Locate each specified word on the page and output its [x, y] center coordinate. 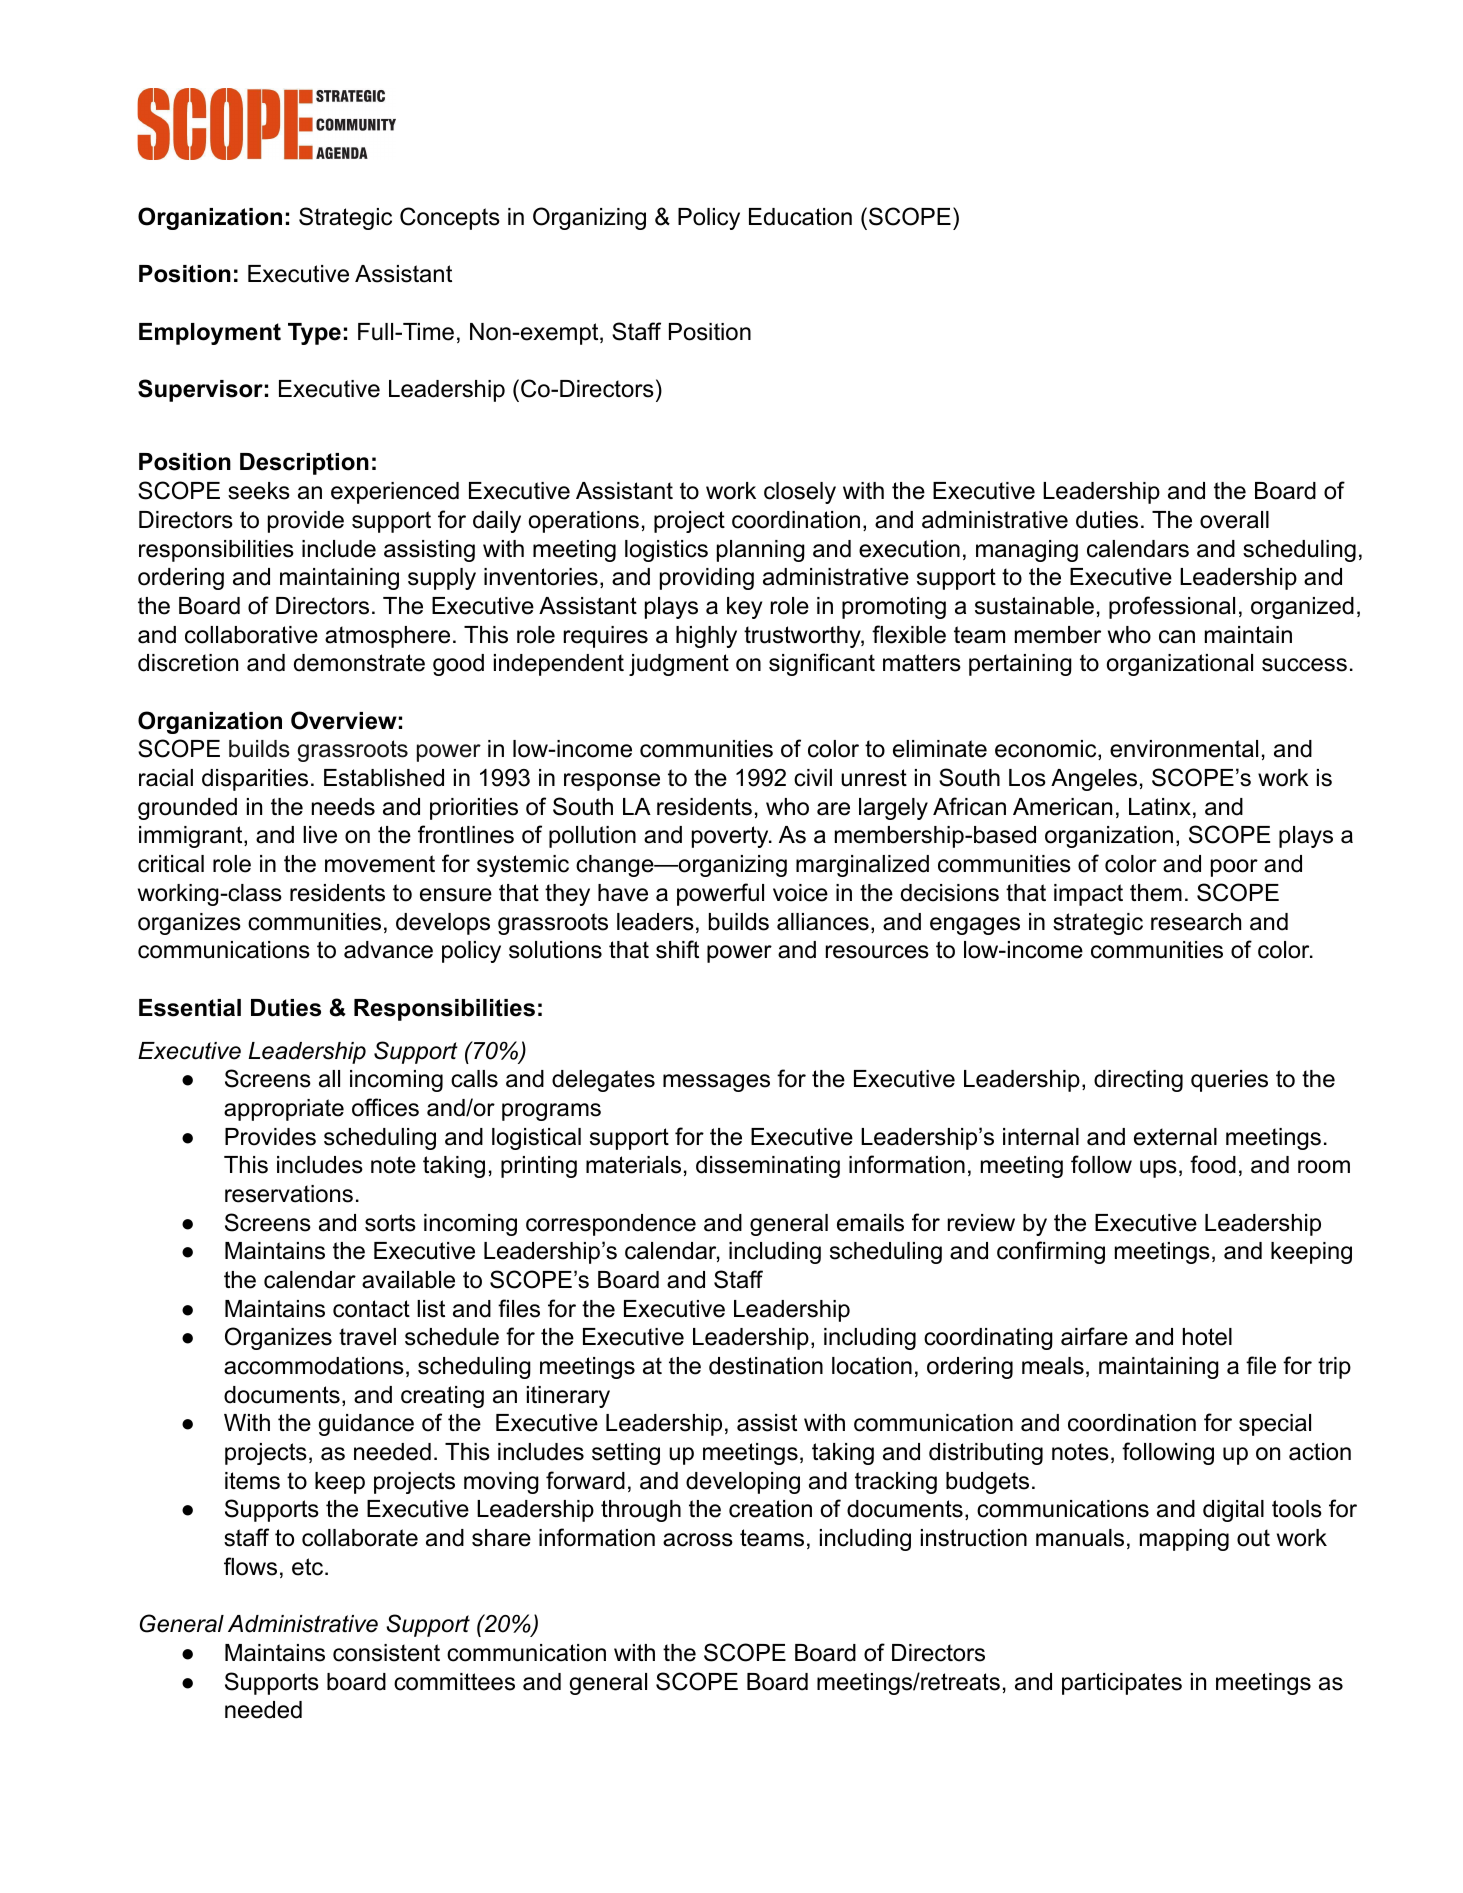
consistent [386, 1653]
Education [800, 217]
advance [388, 950]
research [1196, 922]
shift [677, 949]
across [698, 1540]
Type [314, 334]
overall [1234, 520]
